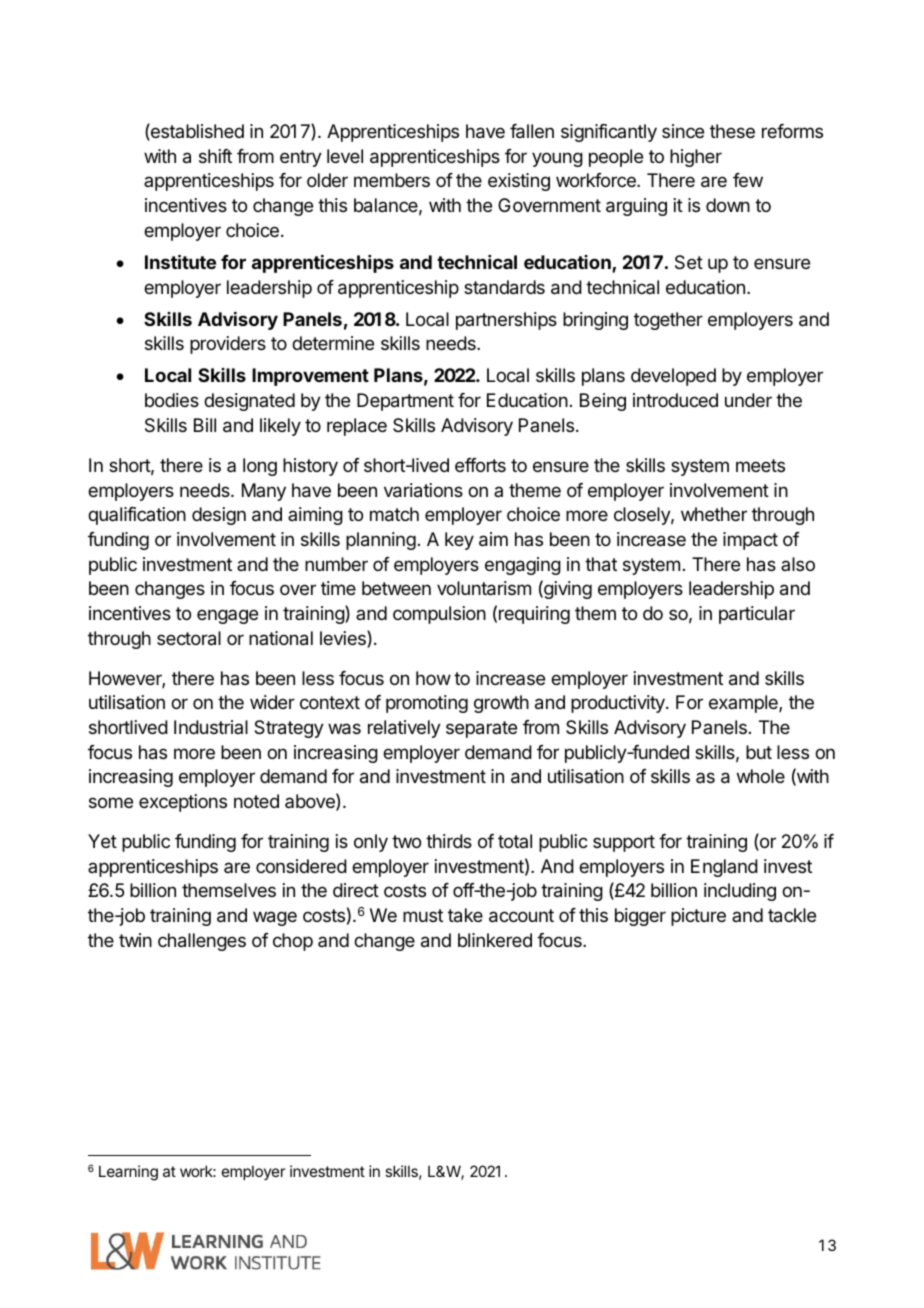 Image resolution: width=924 pixels, height=1308 pixels. What do you see at coordinates (189, 638) in the image?
I see `sectoral` at bounding box center [189, 638].
